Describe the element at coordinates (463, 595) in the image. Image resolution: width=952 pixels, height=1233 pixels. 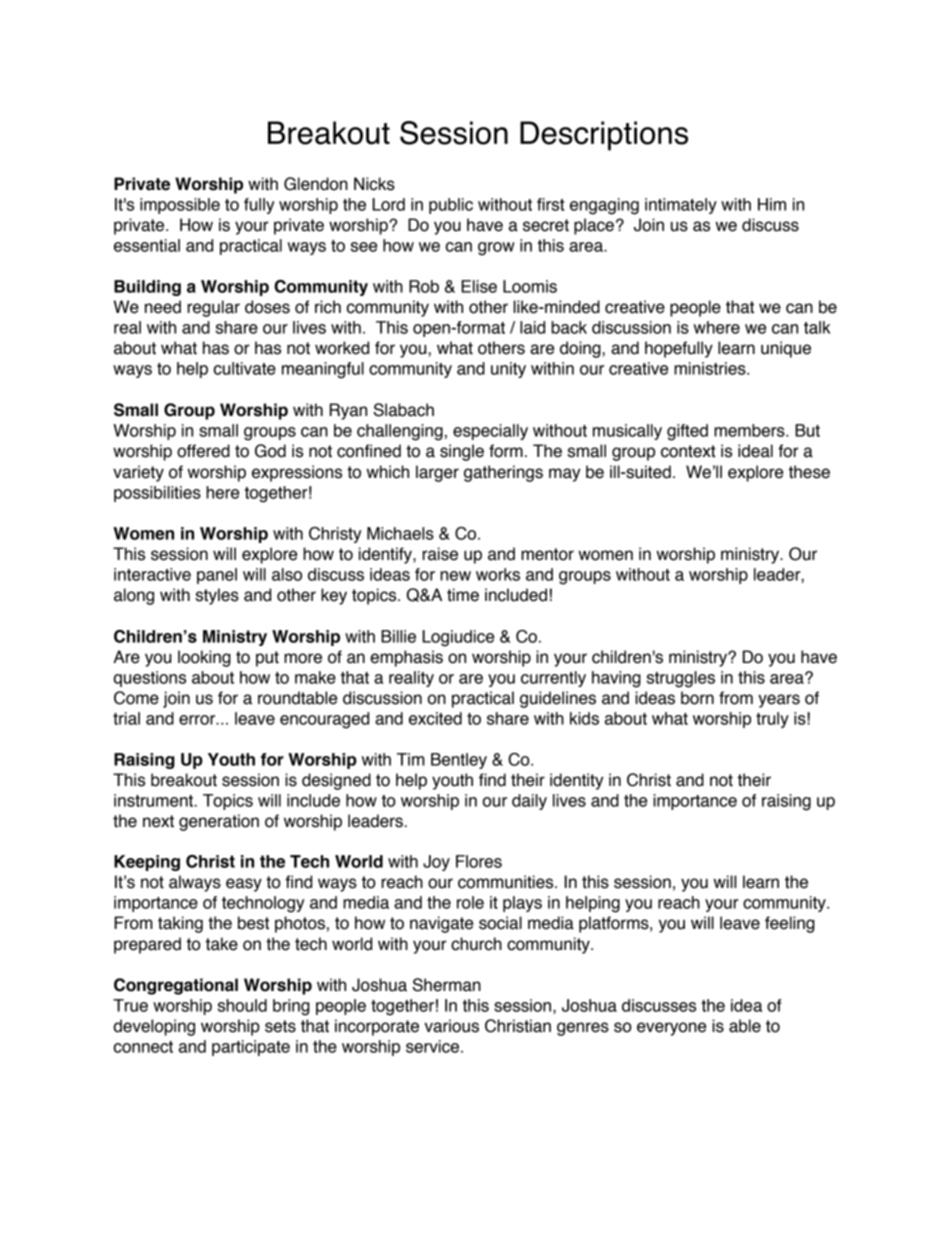
I see `time` at that location.
